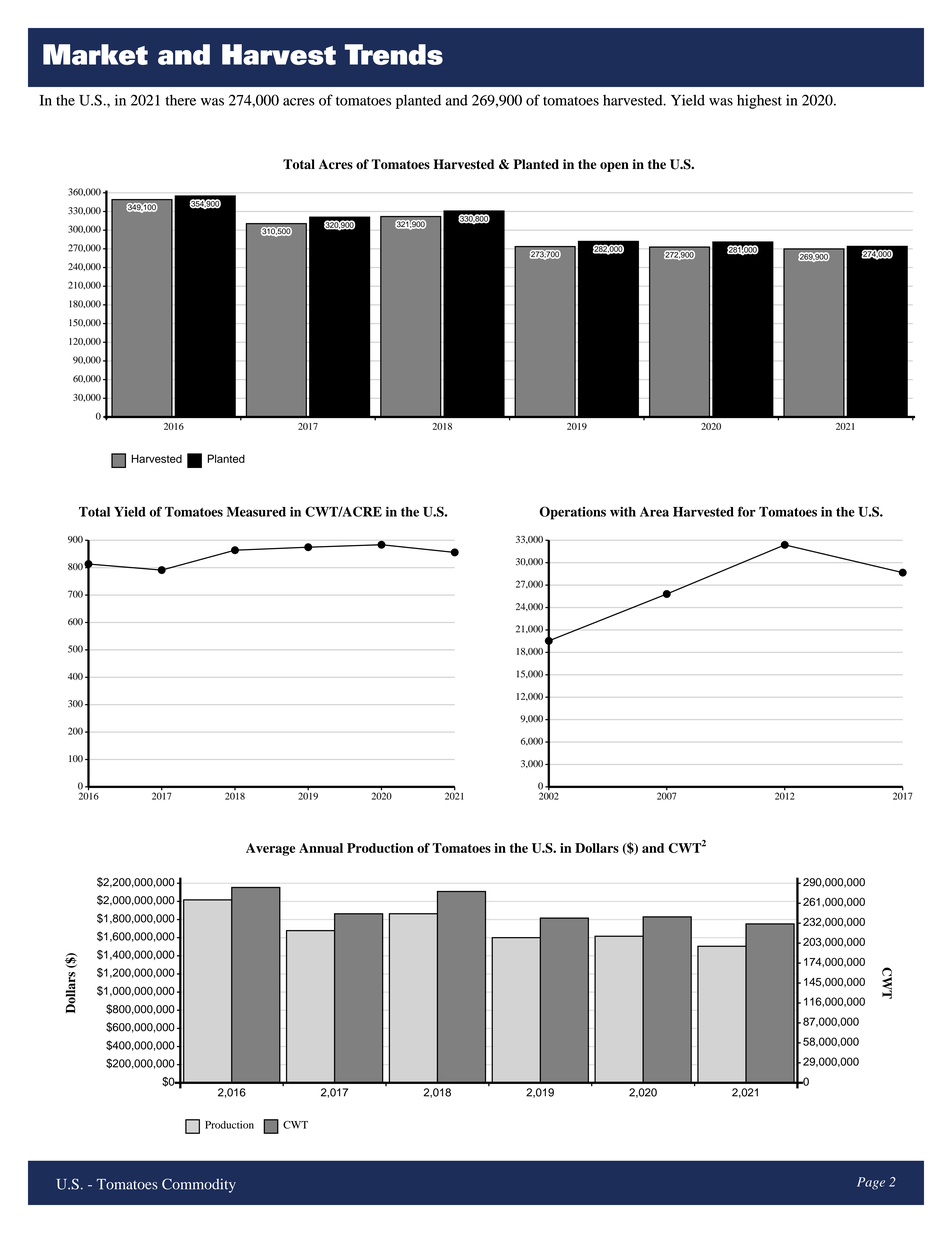  What do you see at coordinates (199, 1185) in the document?
I see `Commodity` at bounding box center [199, 1185].
